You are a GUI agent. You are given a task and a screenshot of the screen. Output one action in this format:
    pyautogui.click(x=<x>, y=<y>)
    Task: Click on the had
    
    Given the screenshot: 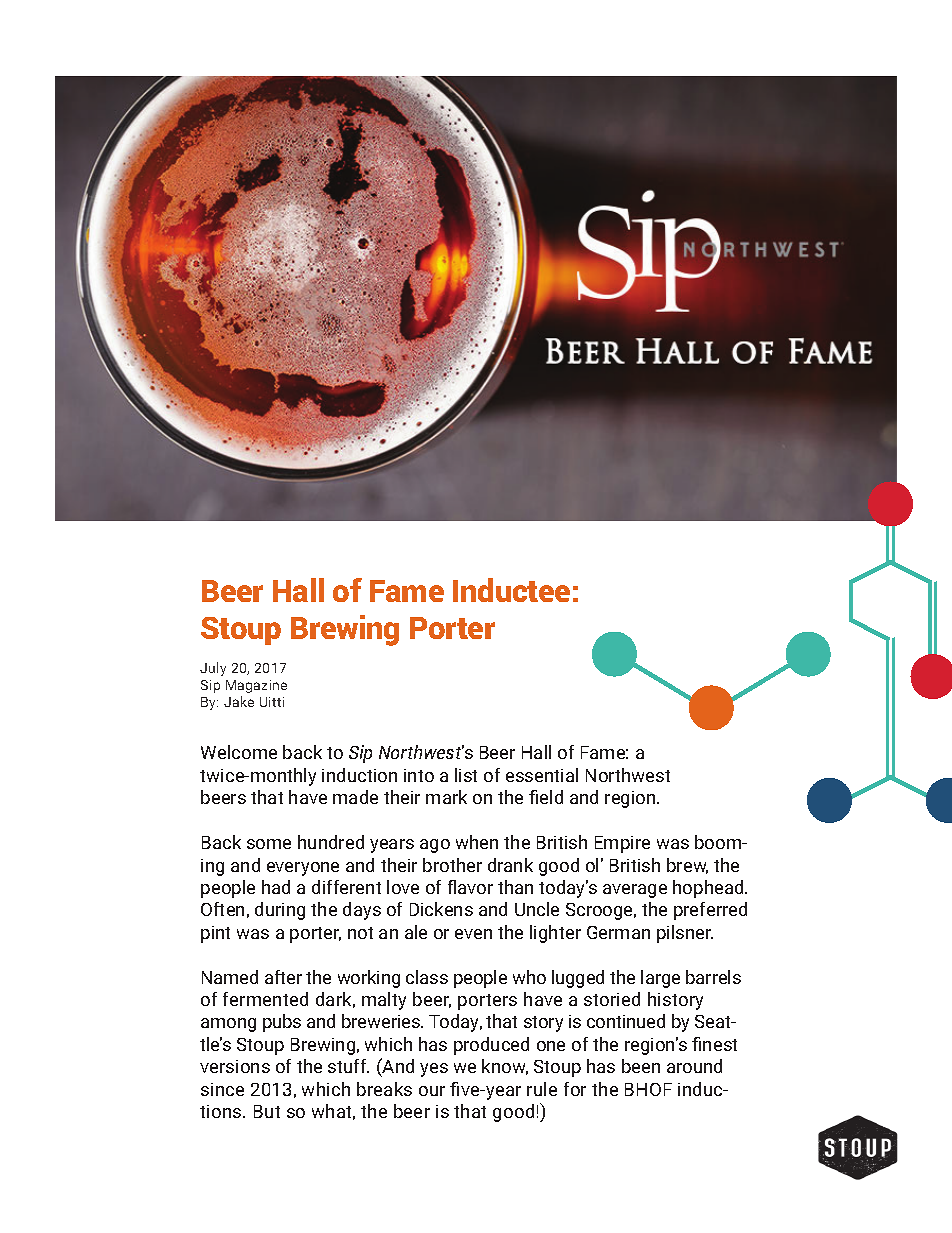 What is the action you would take?
    pyautogui.click(x=276, y=887)
